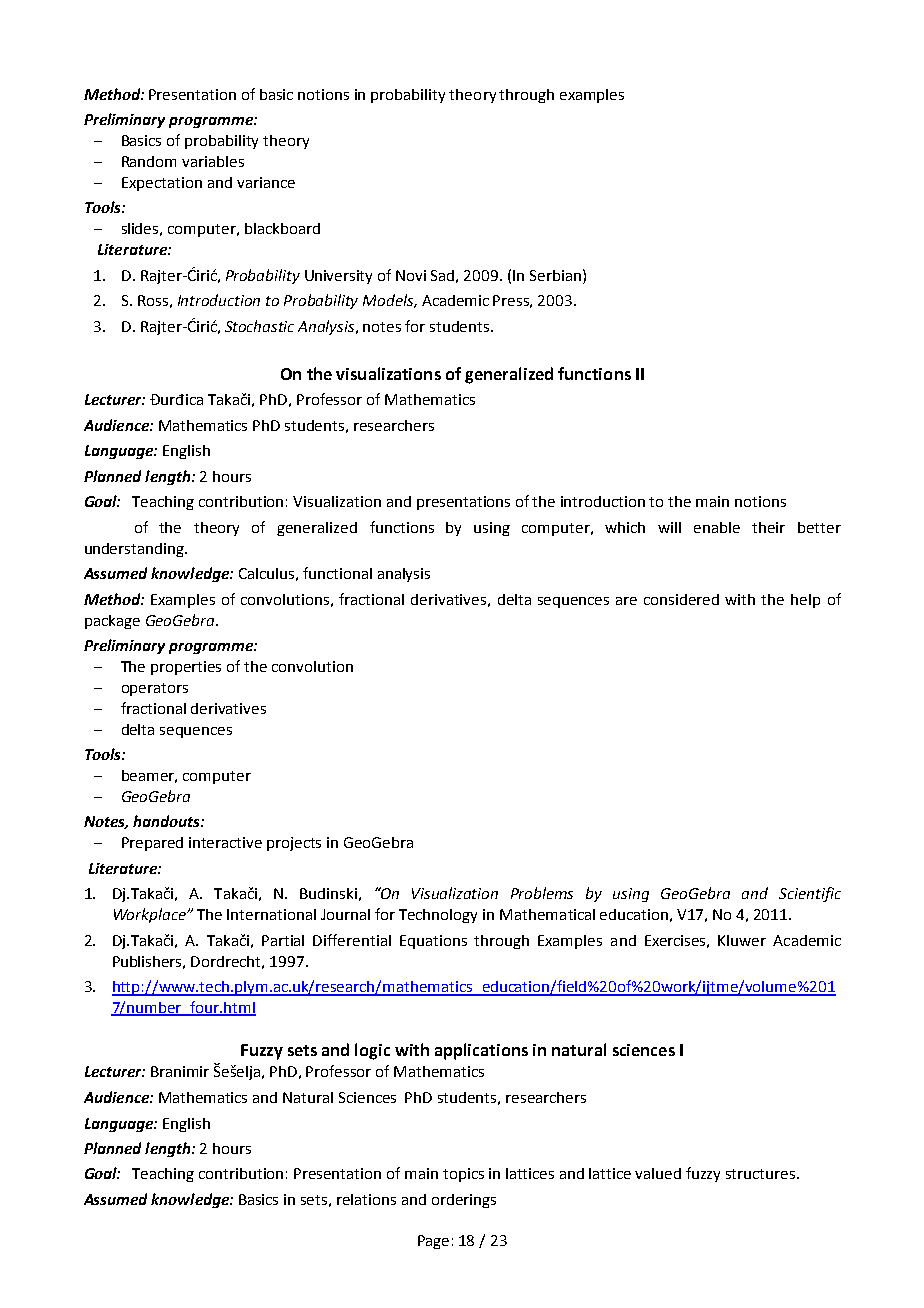 The width and height of the screenshot is (924, 1308). What do you see at coordinates (162, 184) in the screenshot?
I see `Expectation` at bounding box center [162, 184].
